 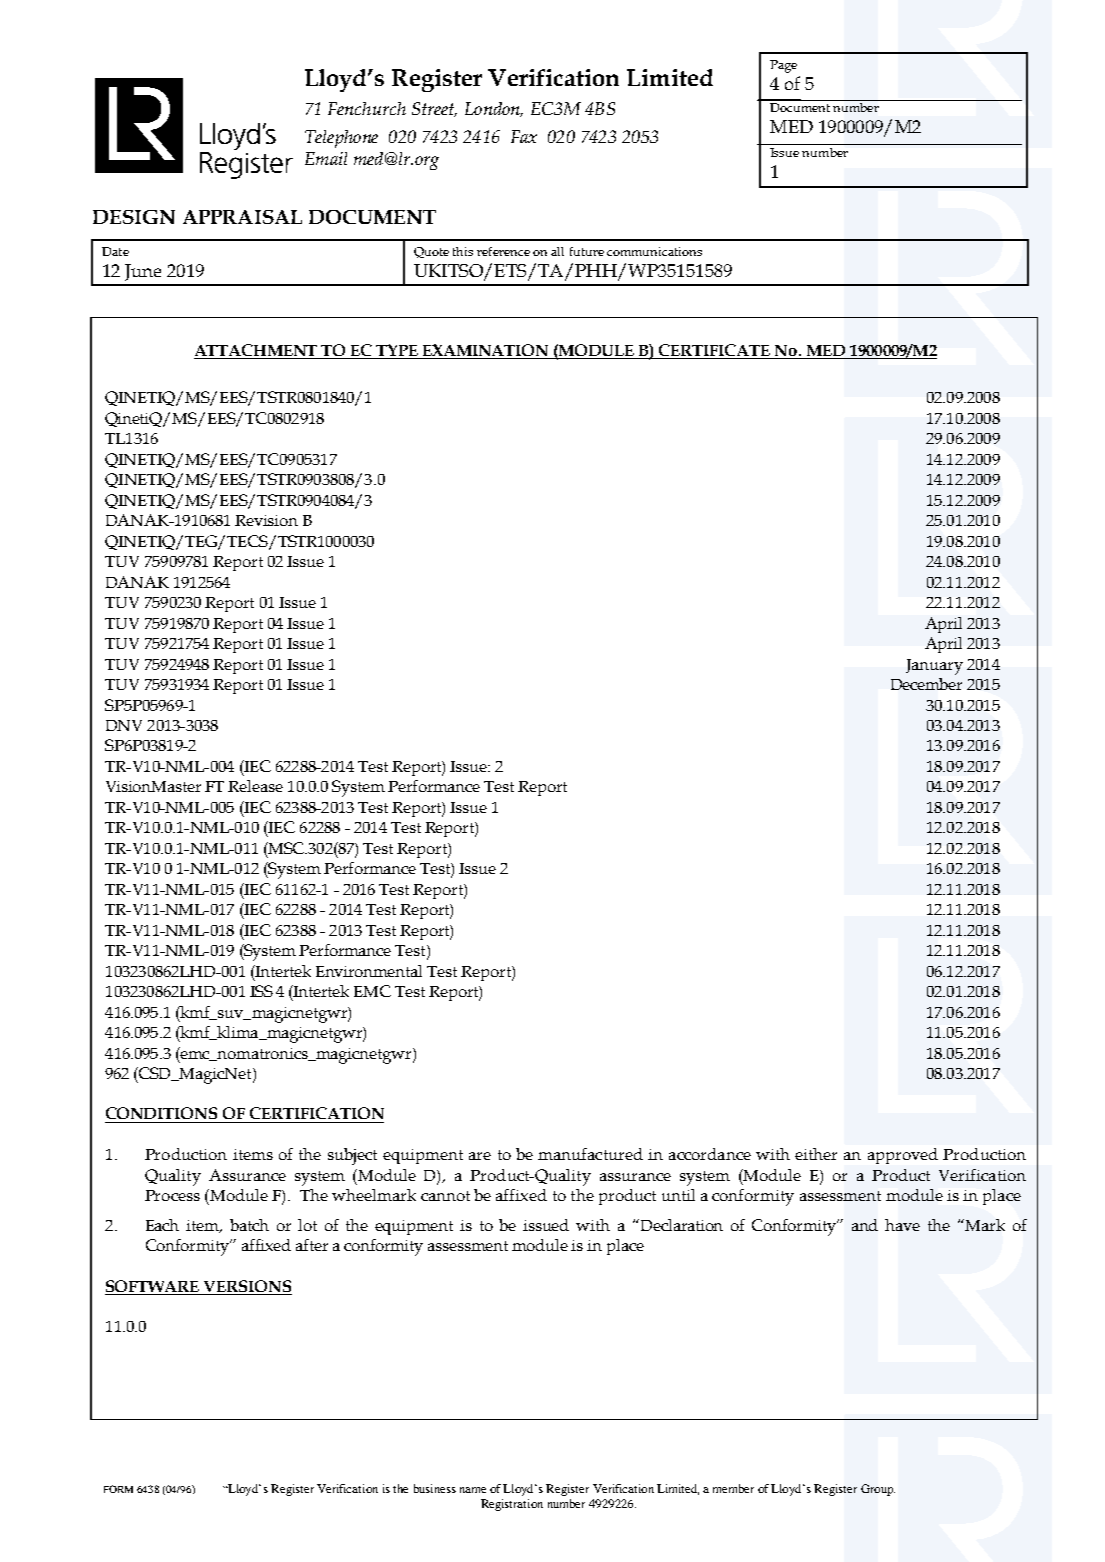 What do you see at coordinates (783, 66) in the screenshot?
I see `Page` at bounding box center [783, 66].
